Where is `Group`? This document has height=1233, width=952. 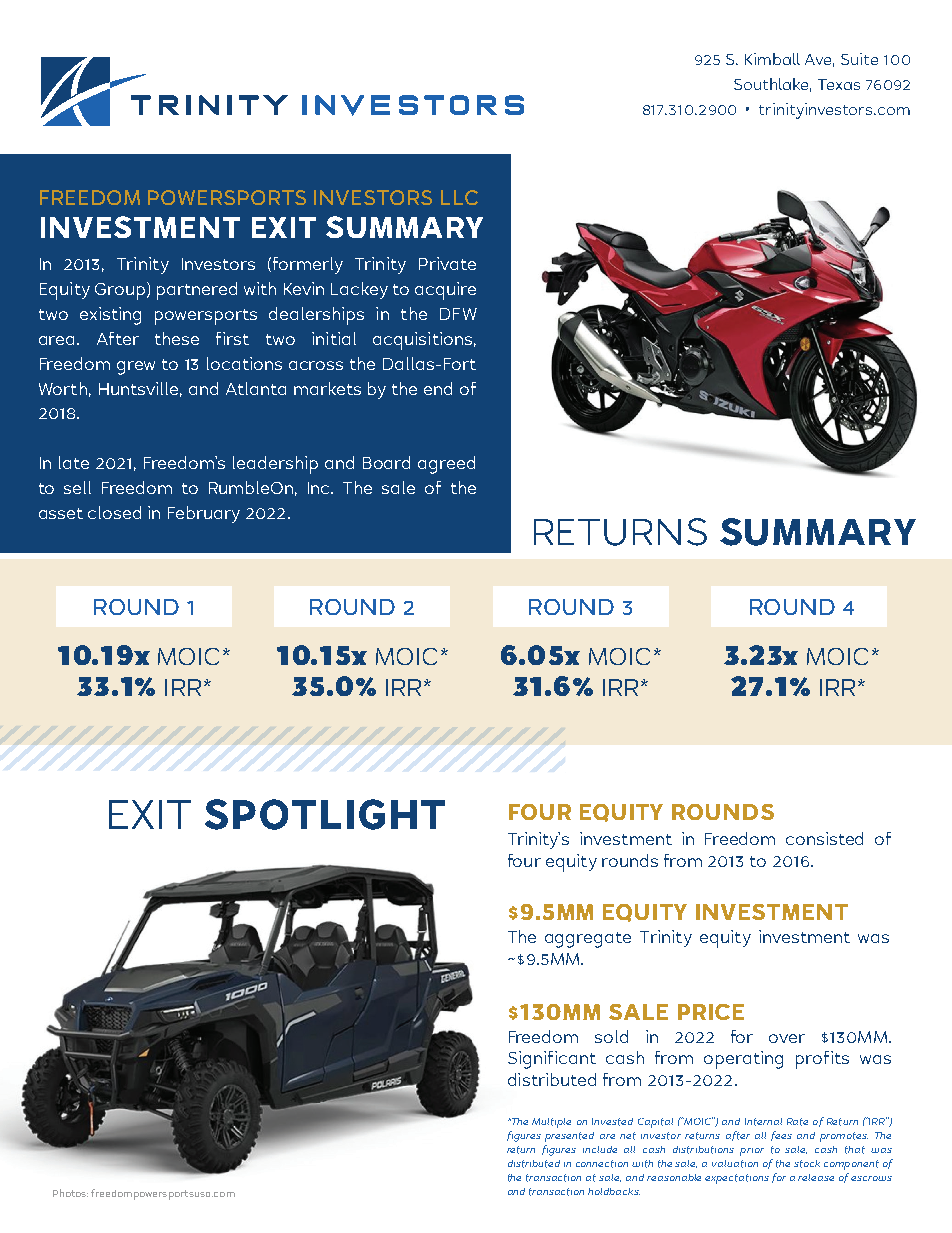 Group is located at coordinates (120, 291).
